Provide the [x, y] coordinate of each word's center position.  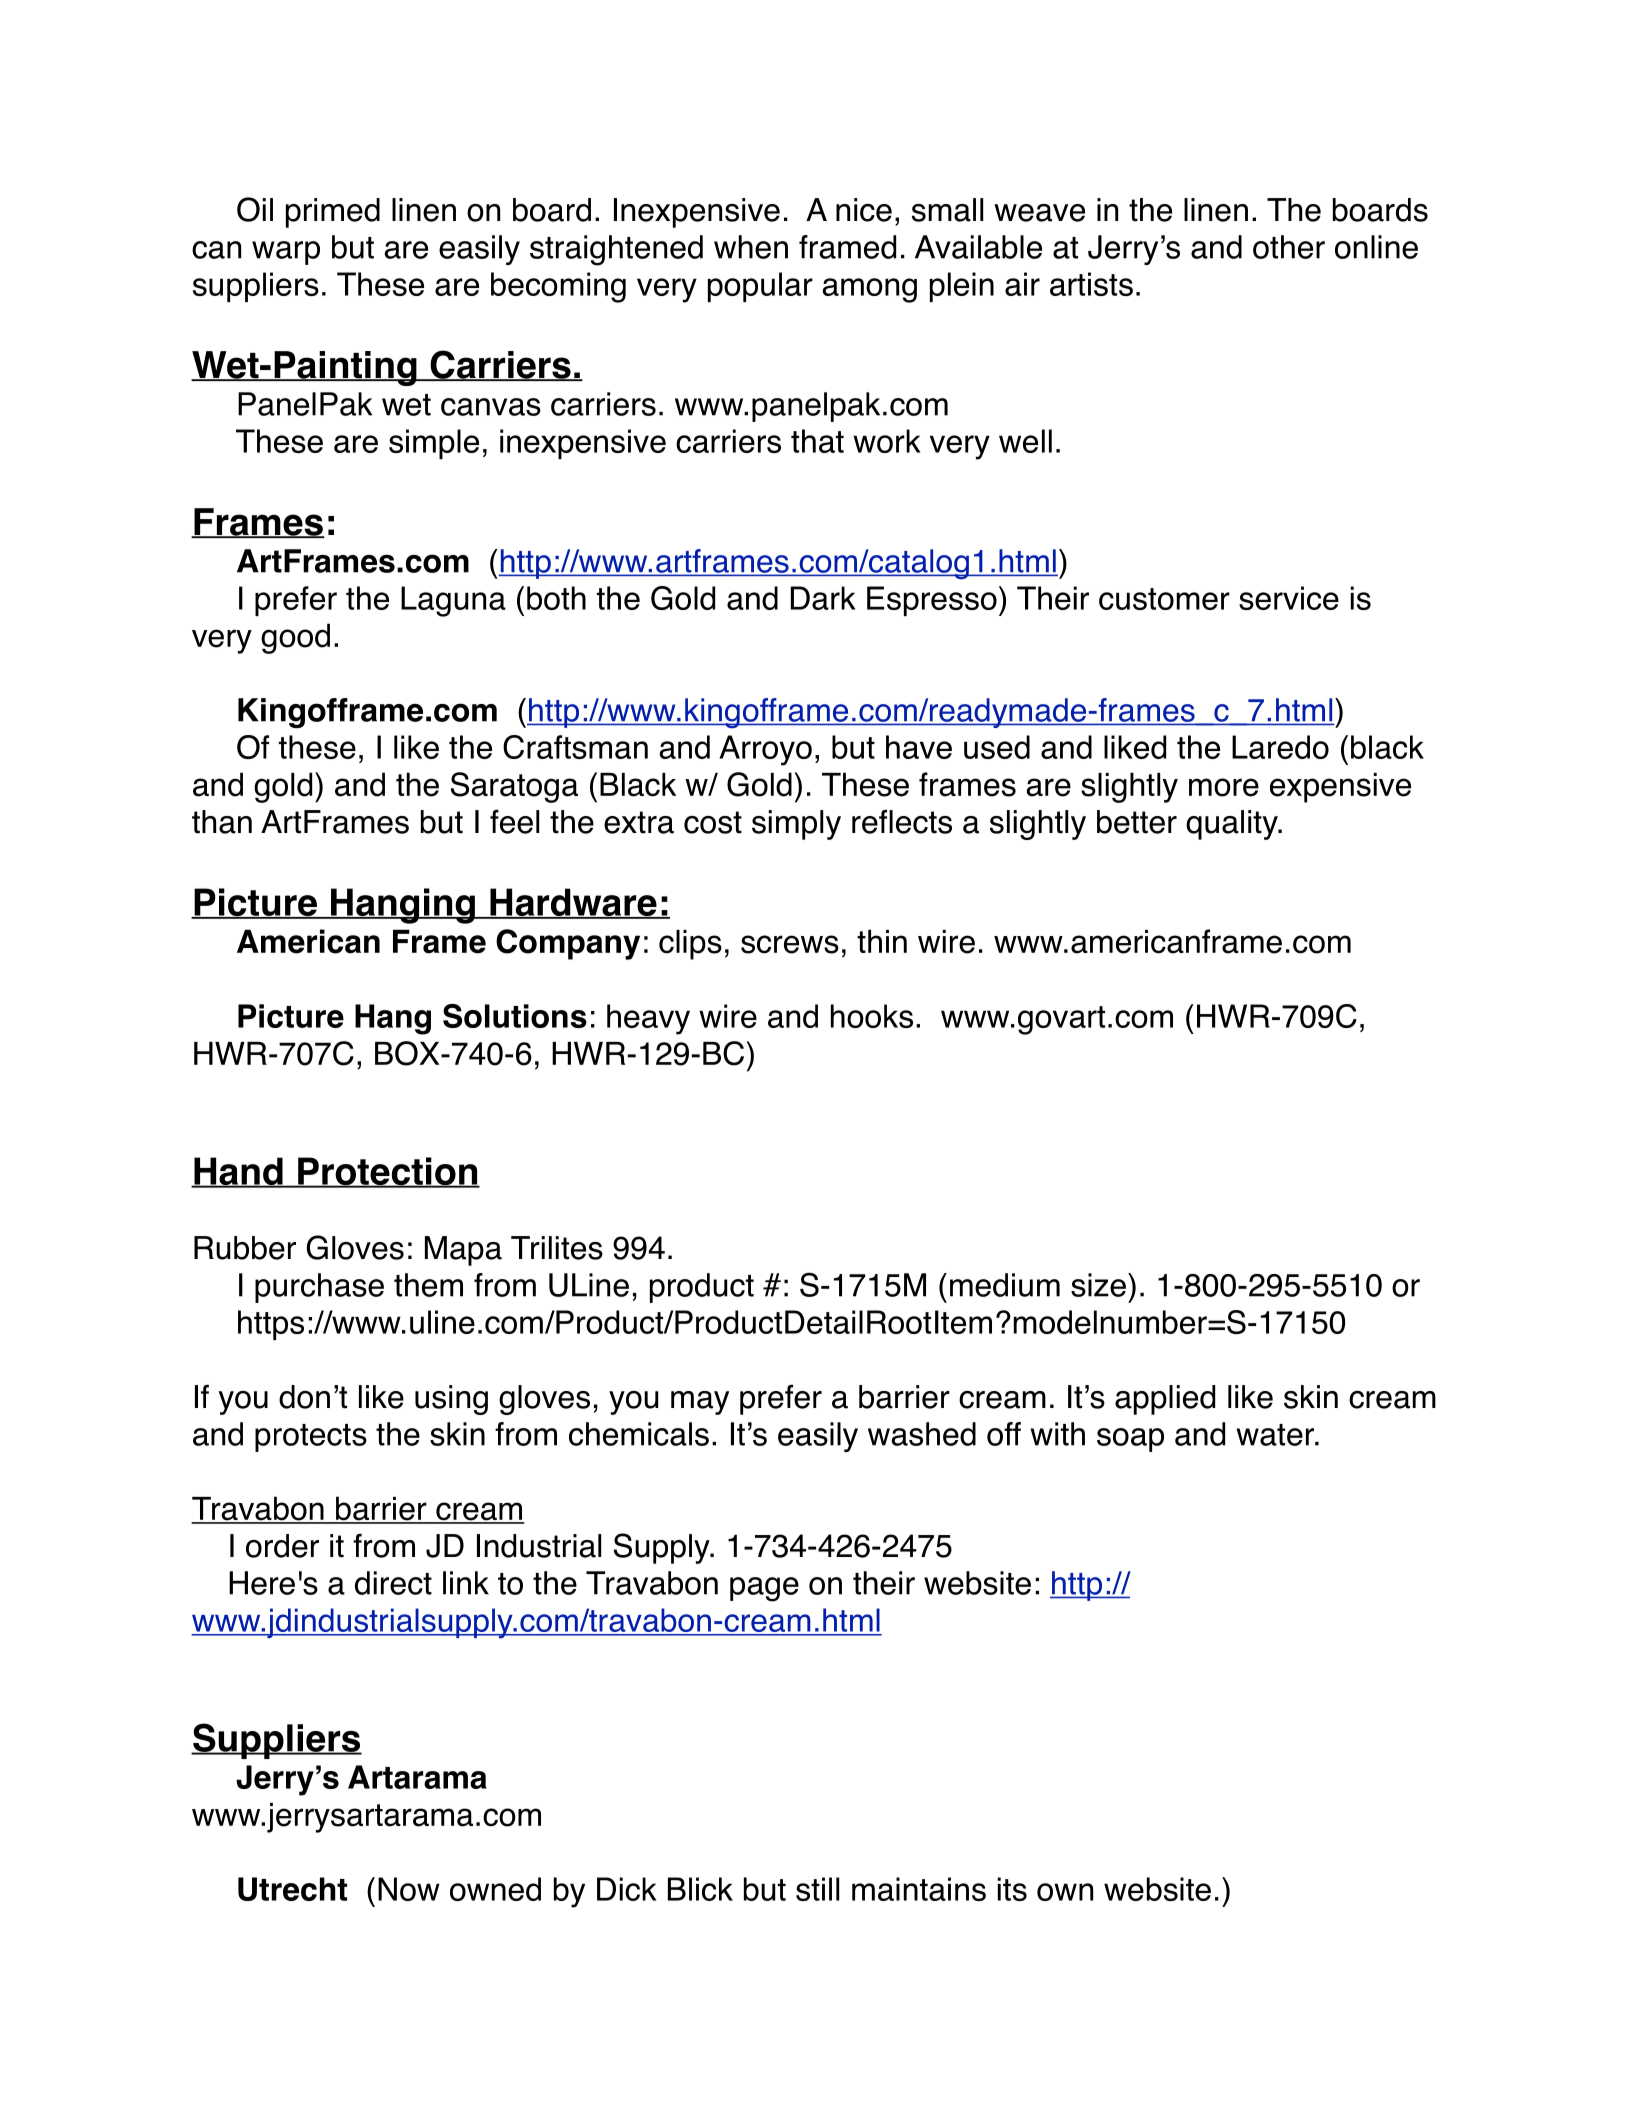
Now [409, 1889]
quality [1233, 825]
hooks [872, 1016]
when [751, 247]
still [817, 1889]
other [1289, 247]
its [1012, 1889]
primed [333, 213]
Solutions [515, 1016]
